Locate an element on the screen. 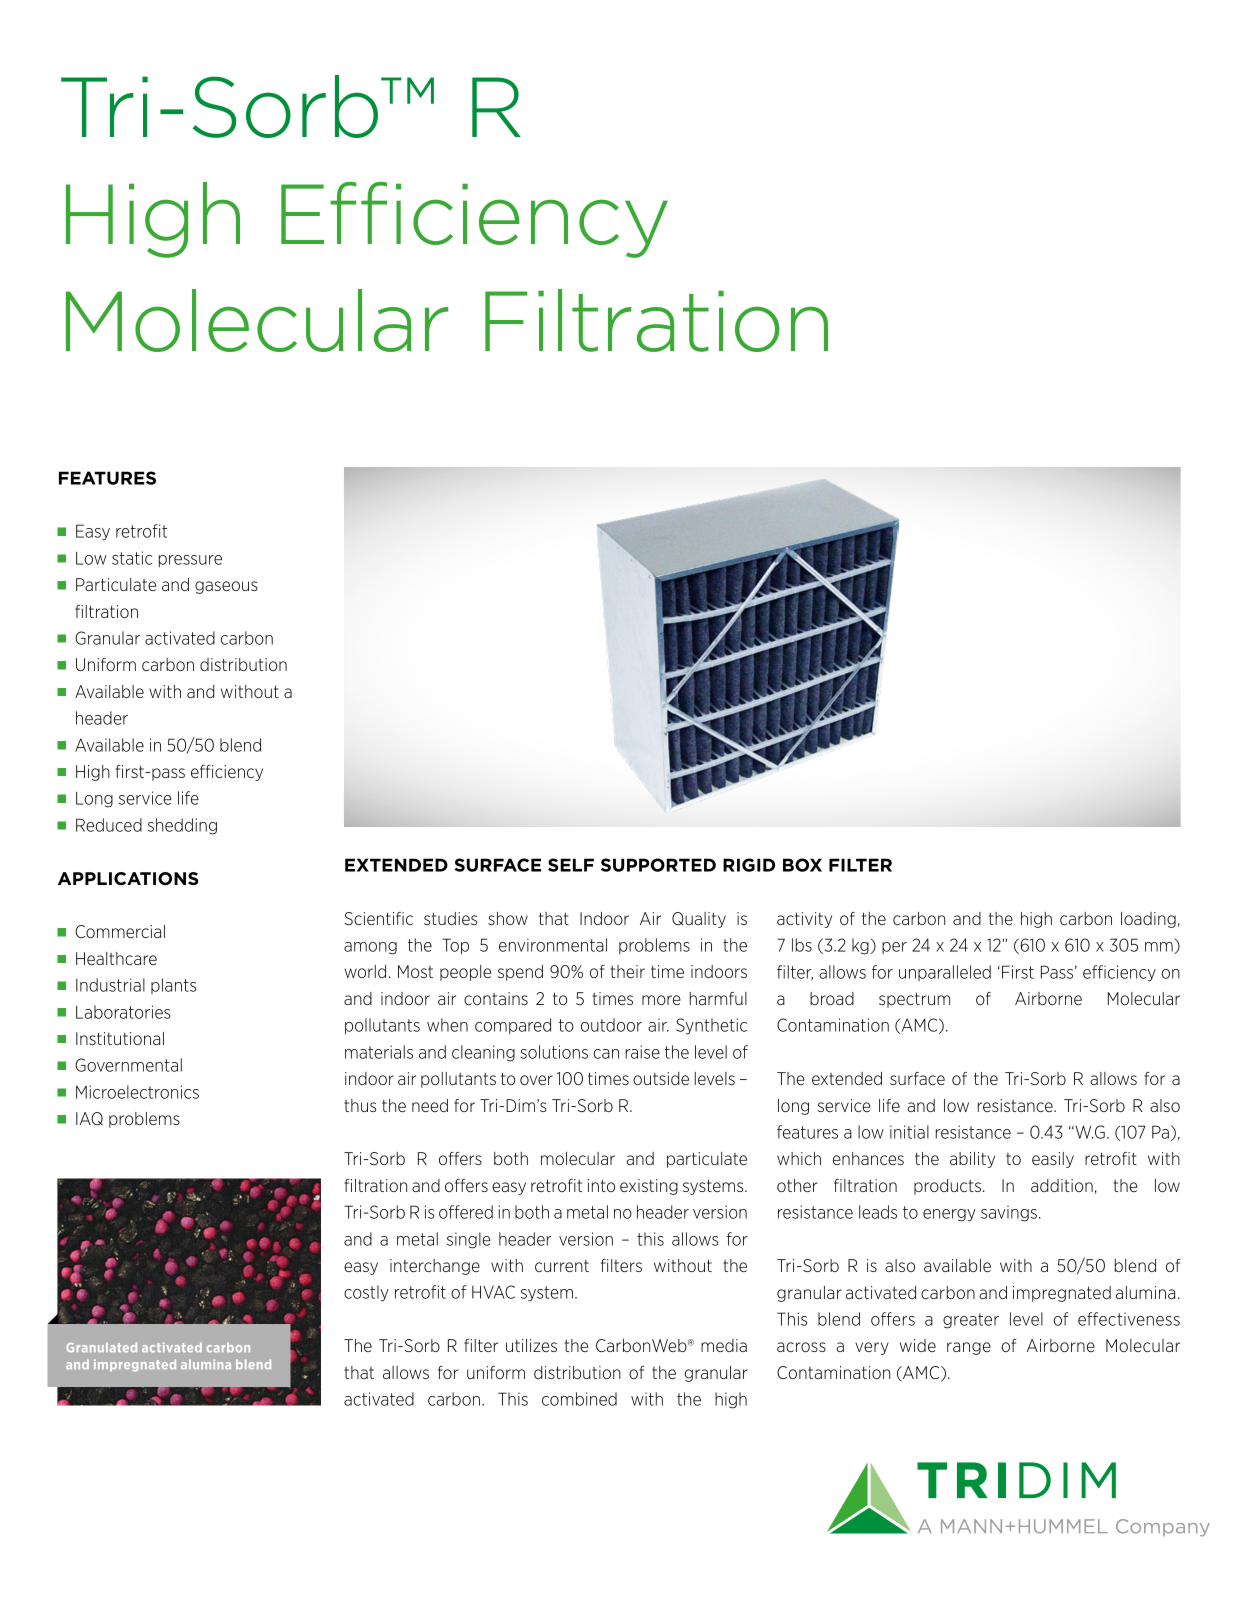 Image resolution: width=1238 pixels, height=1602 pixels. gaseous is located at coordinates (226, 587).
